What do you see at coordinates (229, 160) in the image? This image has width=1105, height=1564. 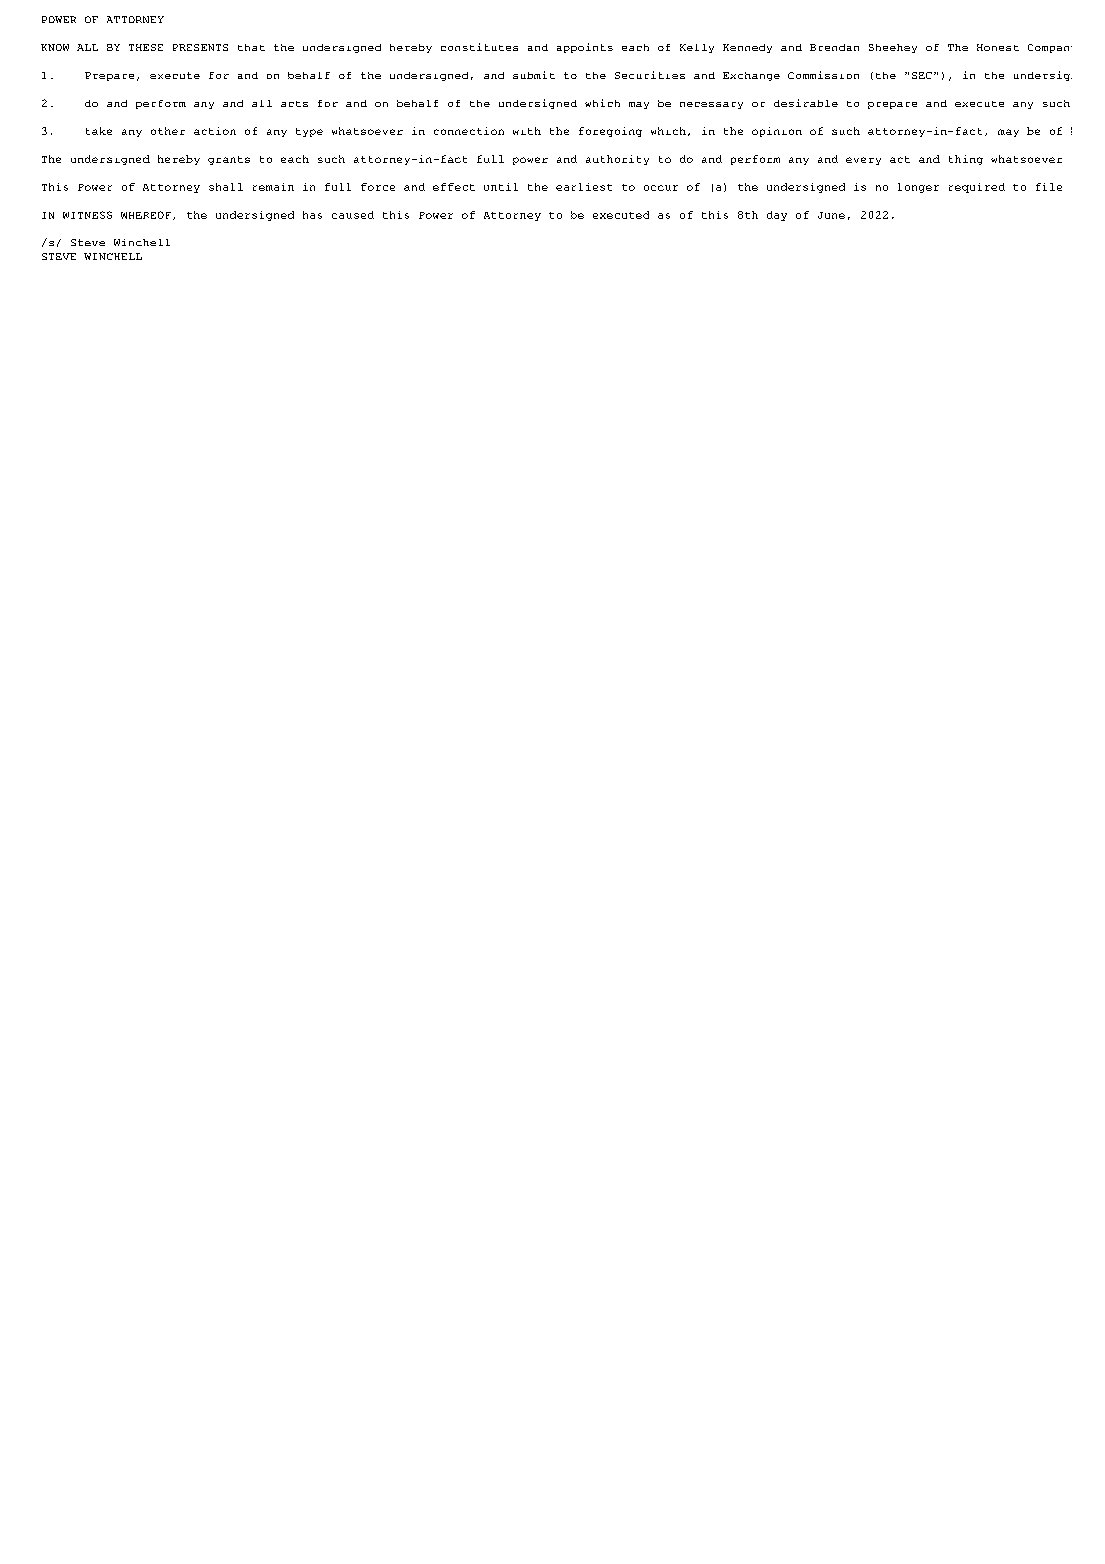 I see `grants` at bounding box center [229, 160].
